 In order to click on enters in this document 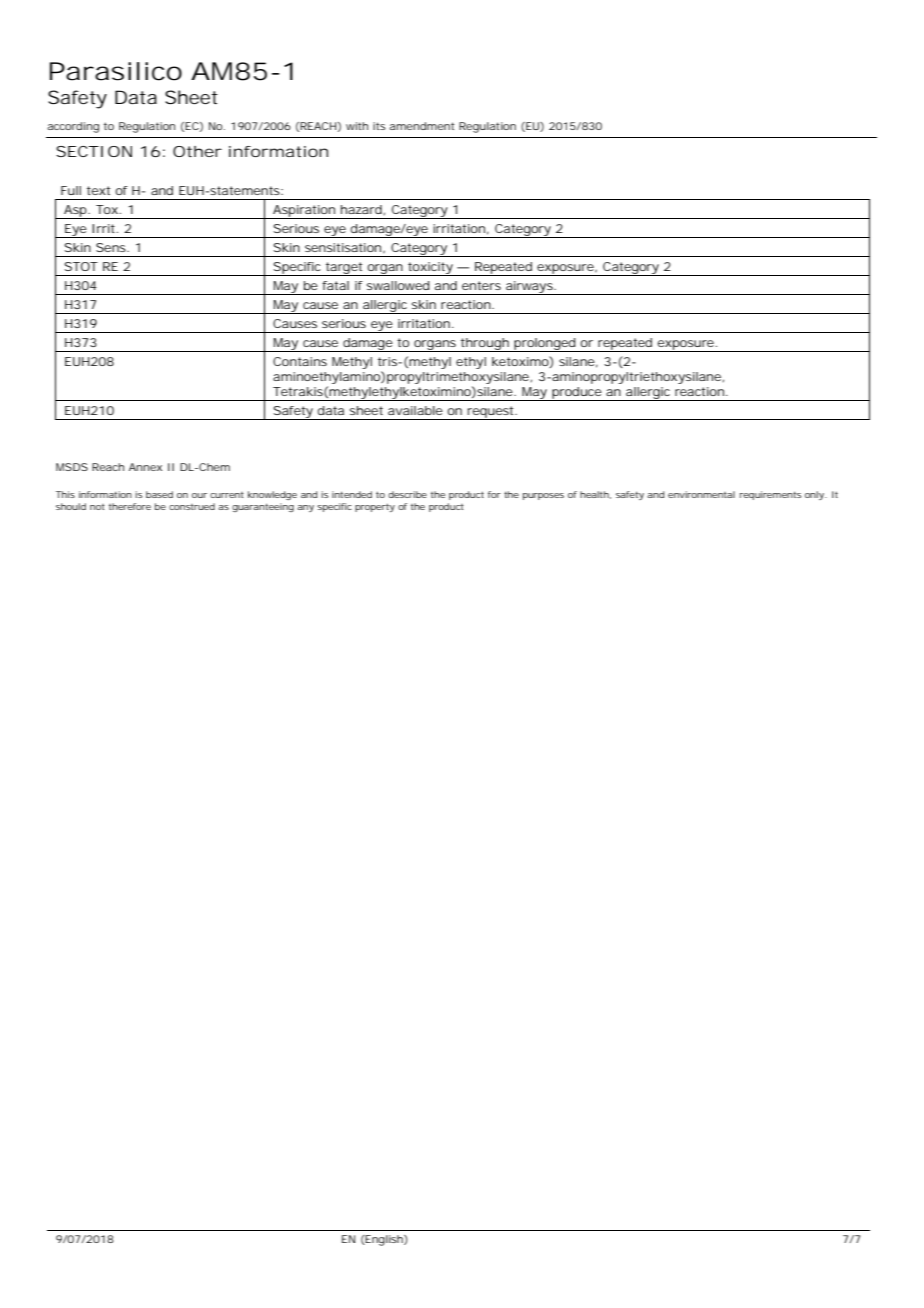, I will do `click(481, 285)`.
